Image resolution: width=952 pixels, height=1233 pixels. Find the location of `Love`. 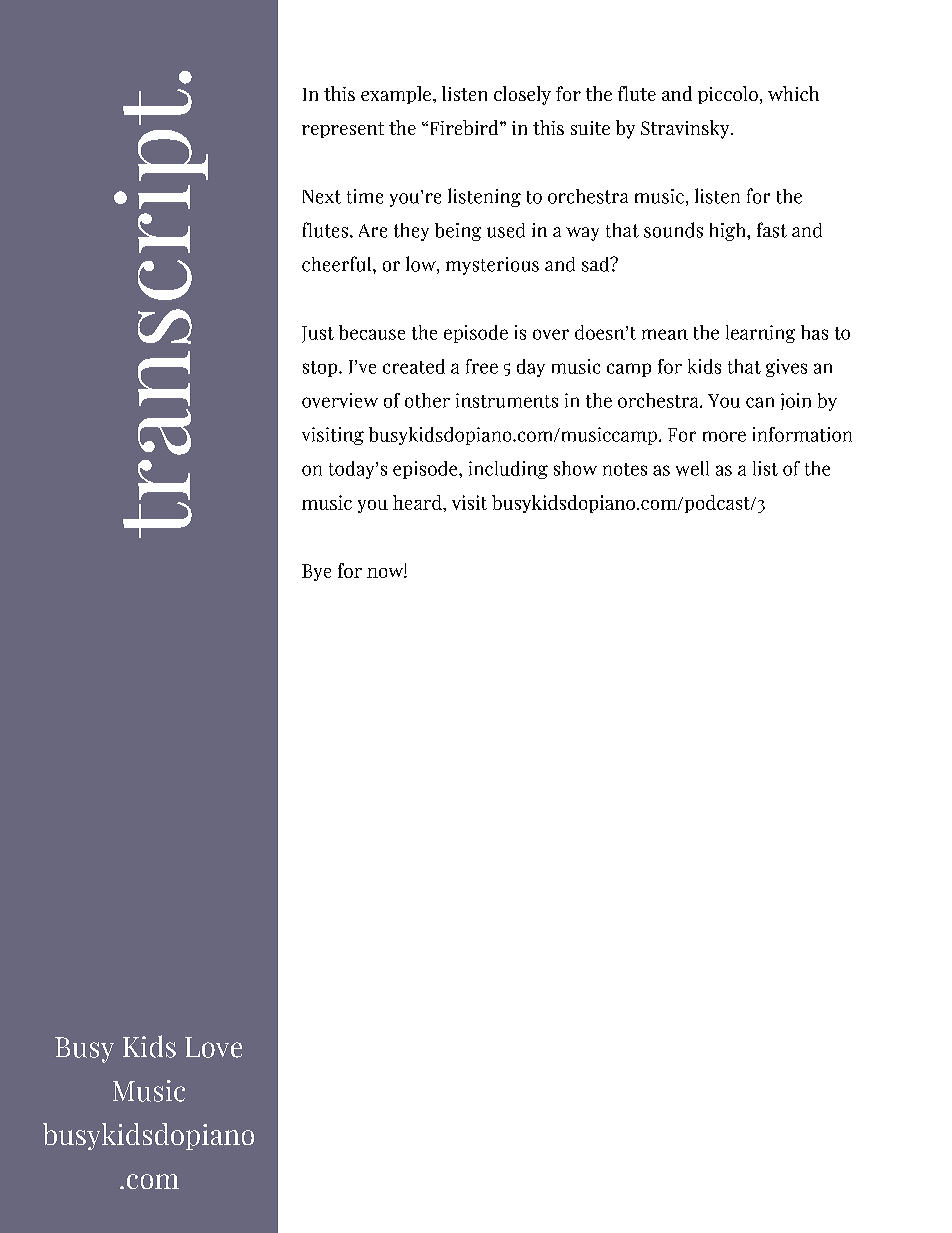

Love is located at coordinates (213, 1047).
